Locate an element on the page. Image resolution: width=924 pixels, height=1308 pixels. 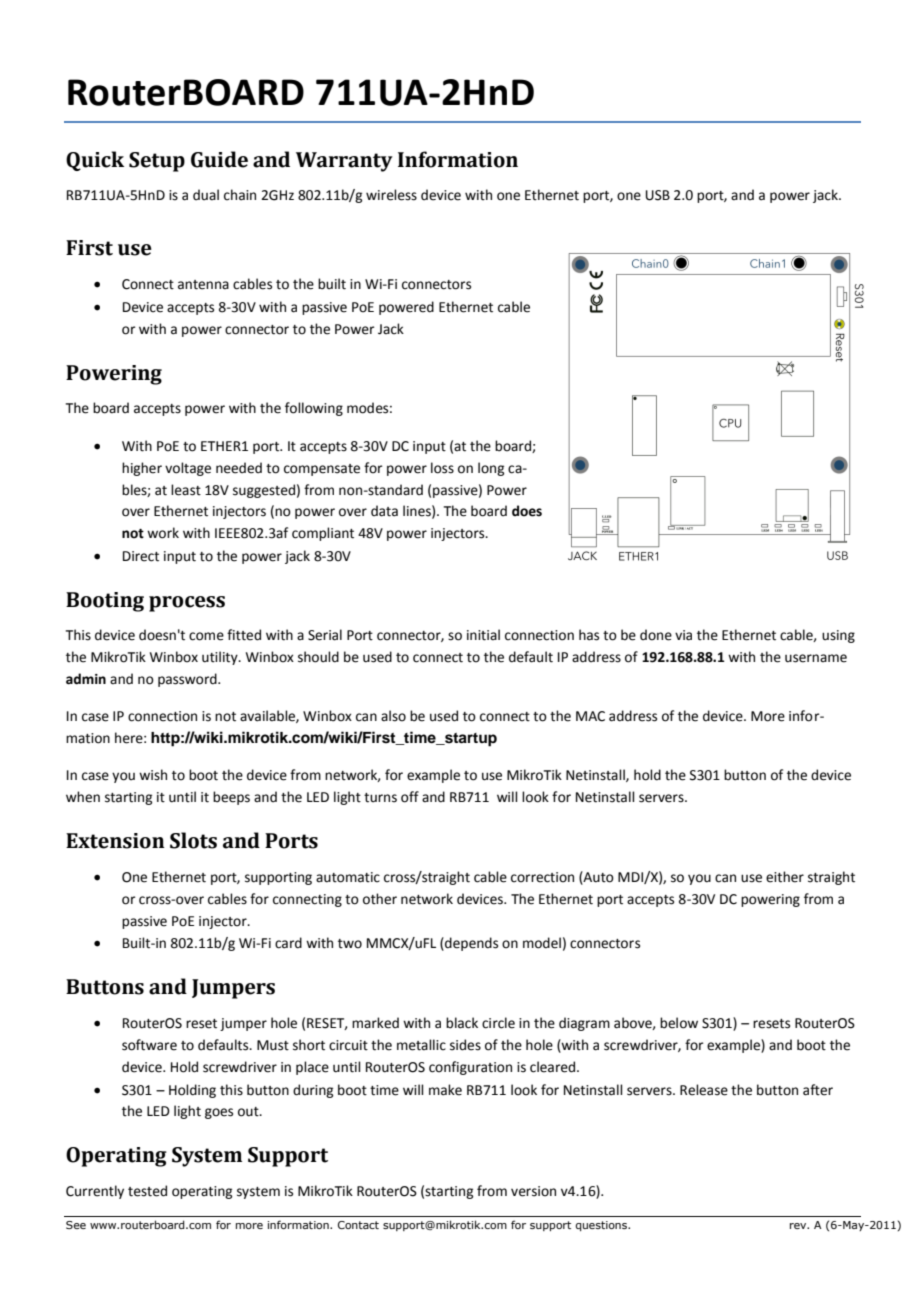
long is located at coordinates (491, 469).
